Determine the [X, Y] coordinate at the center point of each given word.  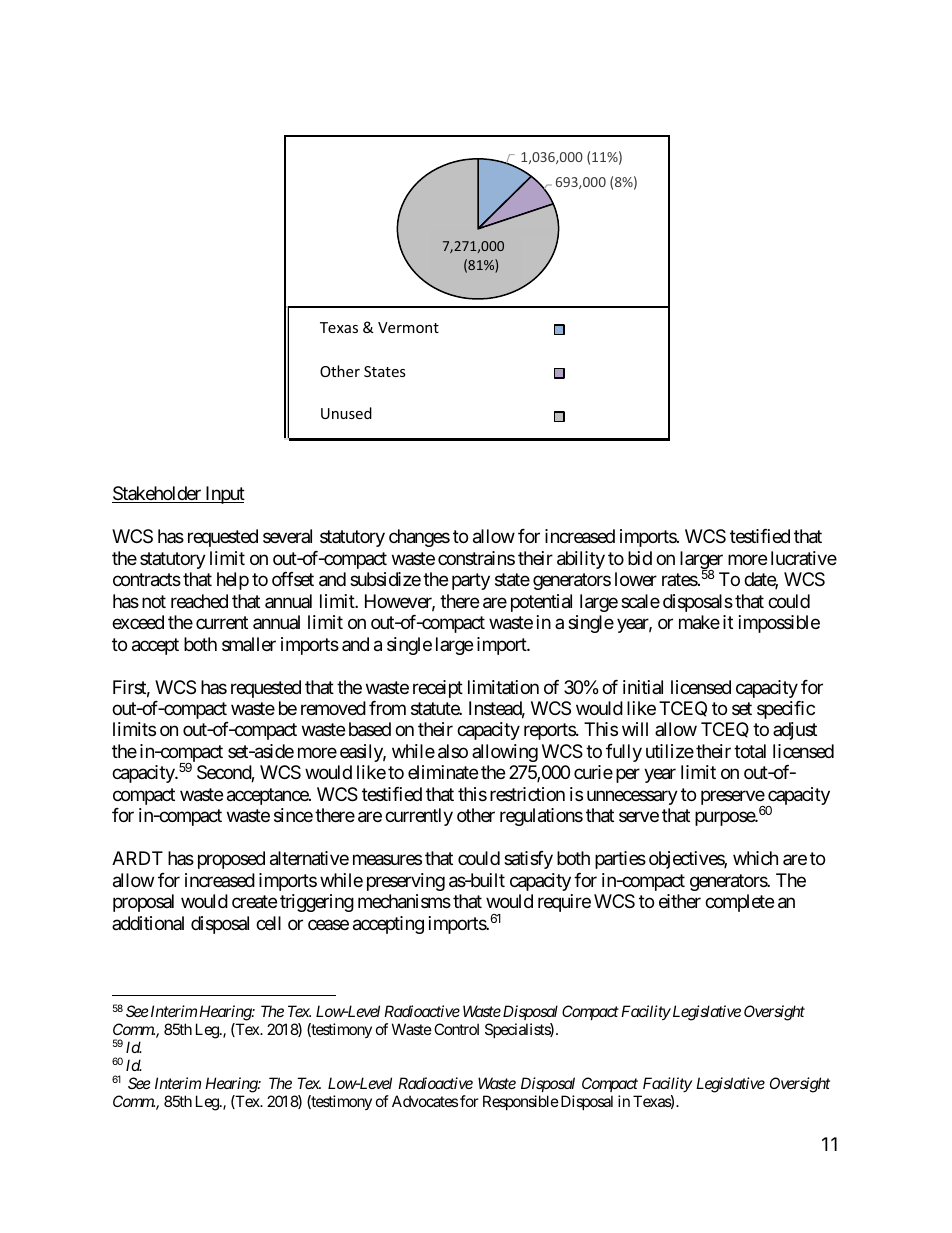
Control [456, 1029]
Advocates [425, 1101]
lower [636, 579]
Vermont [408, 327]
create [254, 902]
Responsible [521, 1102]
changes [419, 538]
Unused [346, 413]
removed [333, 708]
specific [786, 710]
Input [224, 495]
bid [640, 558]
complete [739, 903]
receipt [438, 689]
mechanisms [404, 901]
